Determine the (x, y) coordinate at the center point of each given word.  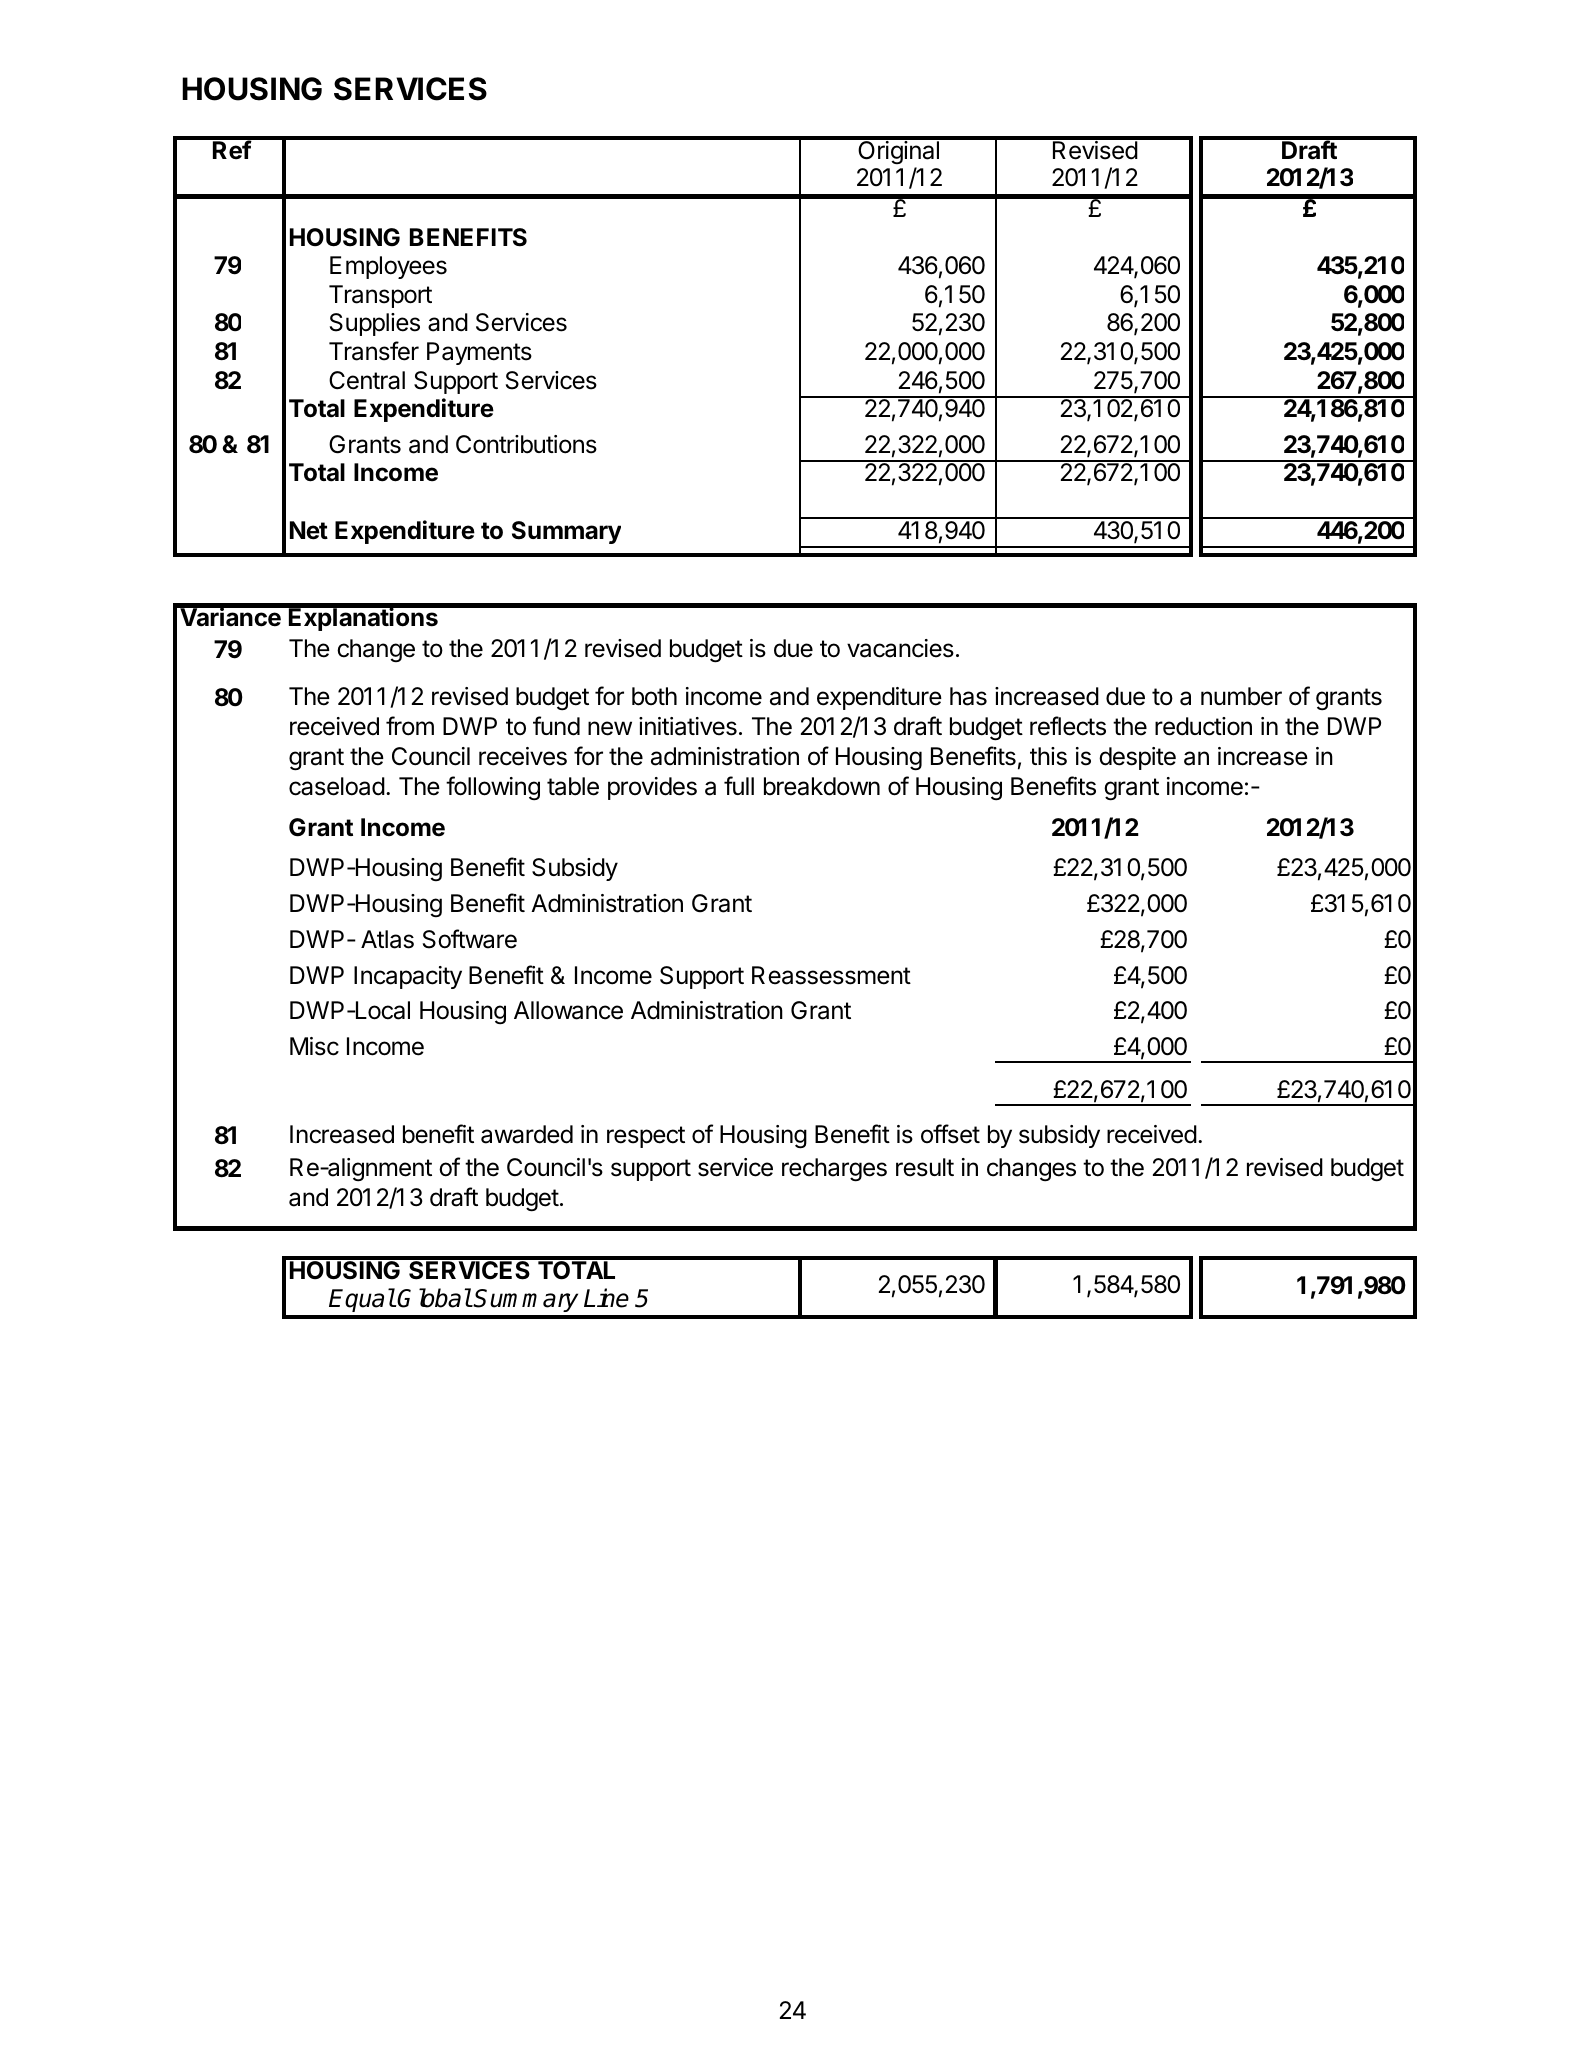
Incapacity (408, 977)
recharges (834, 1170)
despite (1137, 758)
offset (950, 1134)
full (739, 785)
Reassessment (831, 975)
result (925, 1167)
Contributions (526, 444)
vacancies (900, 648)
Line (606, 1298)
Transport (380, 296)
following (493, 788)
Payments (479, 353)
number (1241, 696)
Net (309, 530)
